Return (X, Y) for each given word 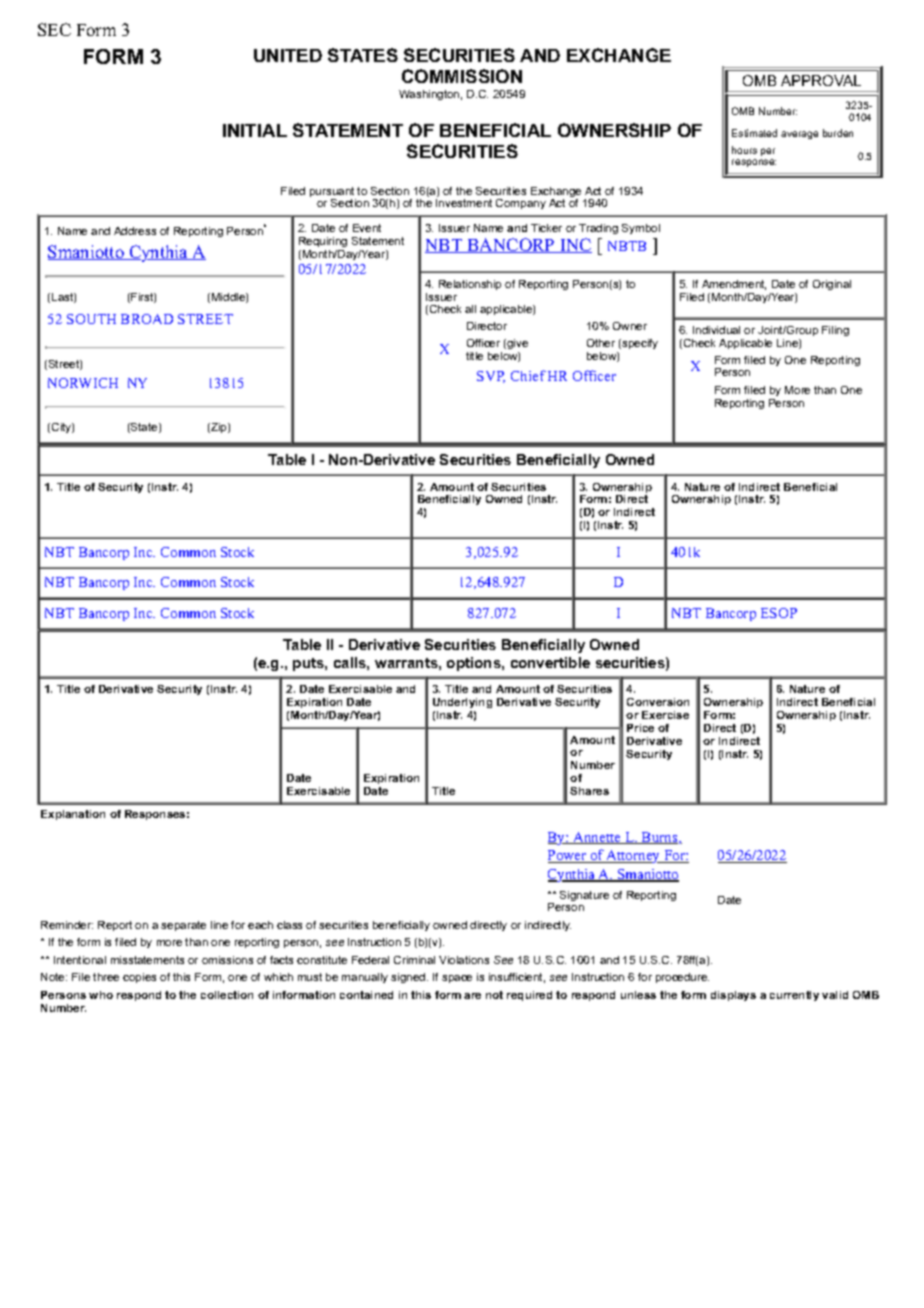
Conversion (658, 702)
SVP (491, 377)
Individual (716, 330)
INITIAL (255, 130)
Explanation (73, 815)
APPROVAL (821, 80)
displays (733, 996)
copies (139, 978)
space (457, 979)
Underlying (462, 705)
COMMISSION (462, 76)
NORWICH (83, 383)
